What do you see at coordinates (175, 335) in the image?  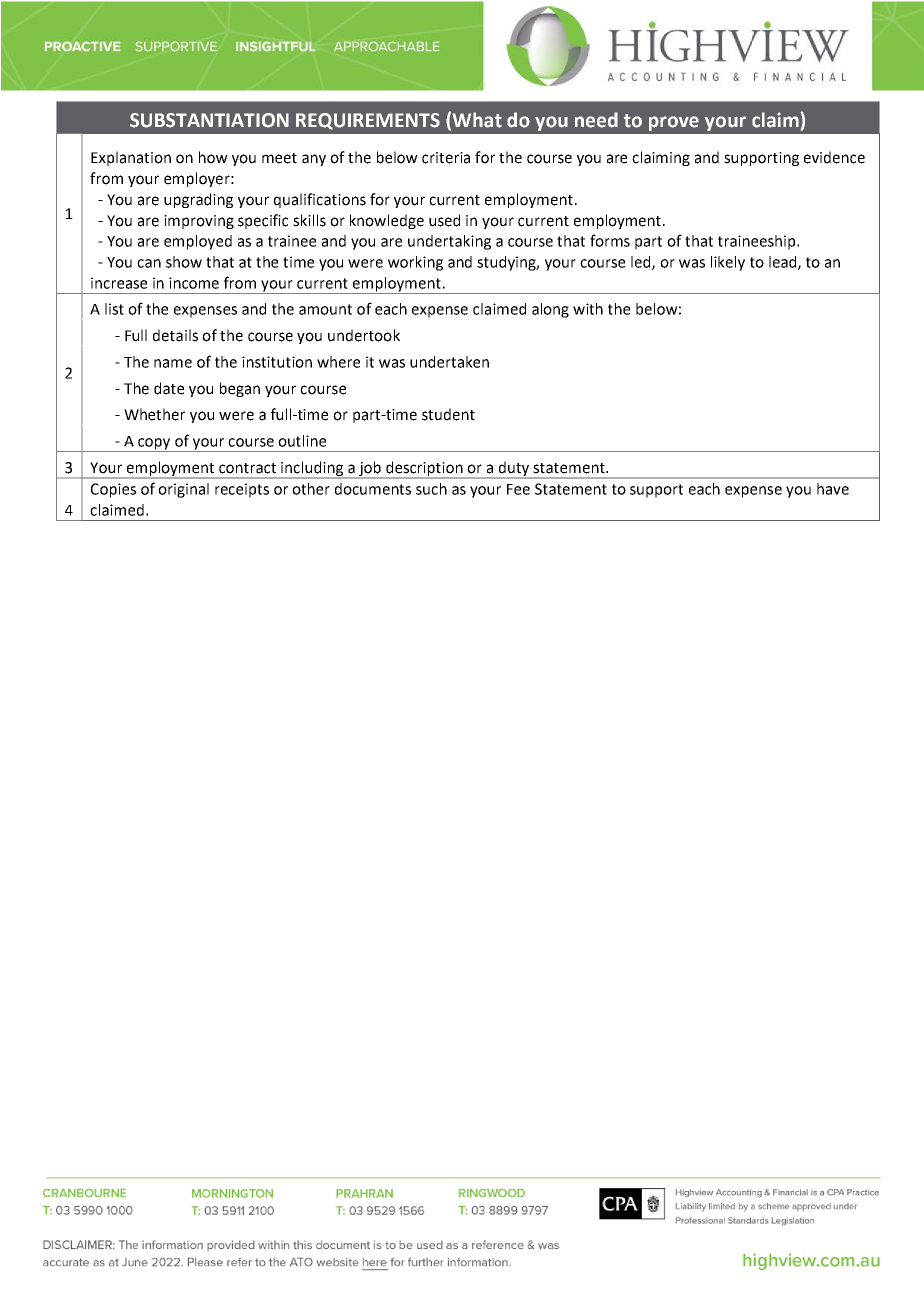 I see `details` at bounding box center [175, 335].
